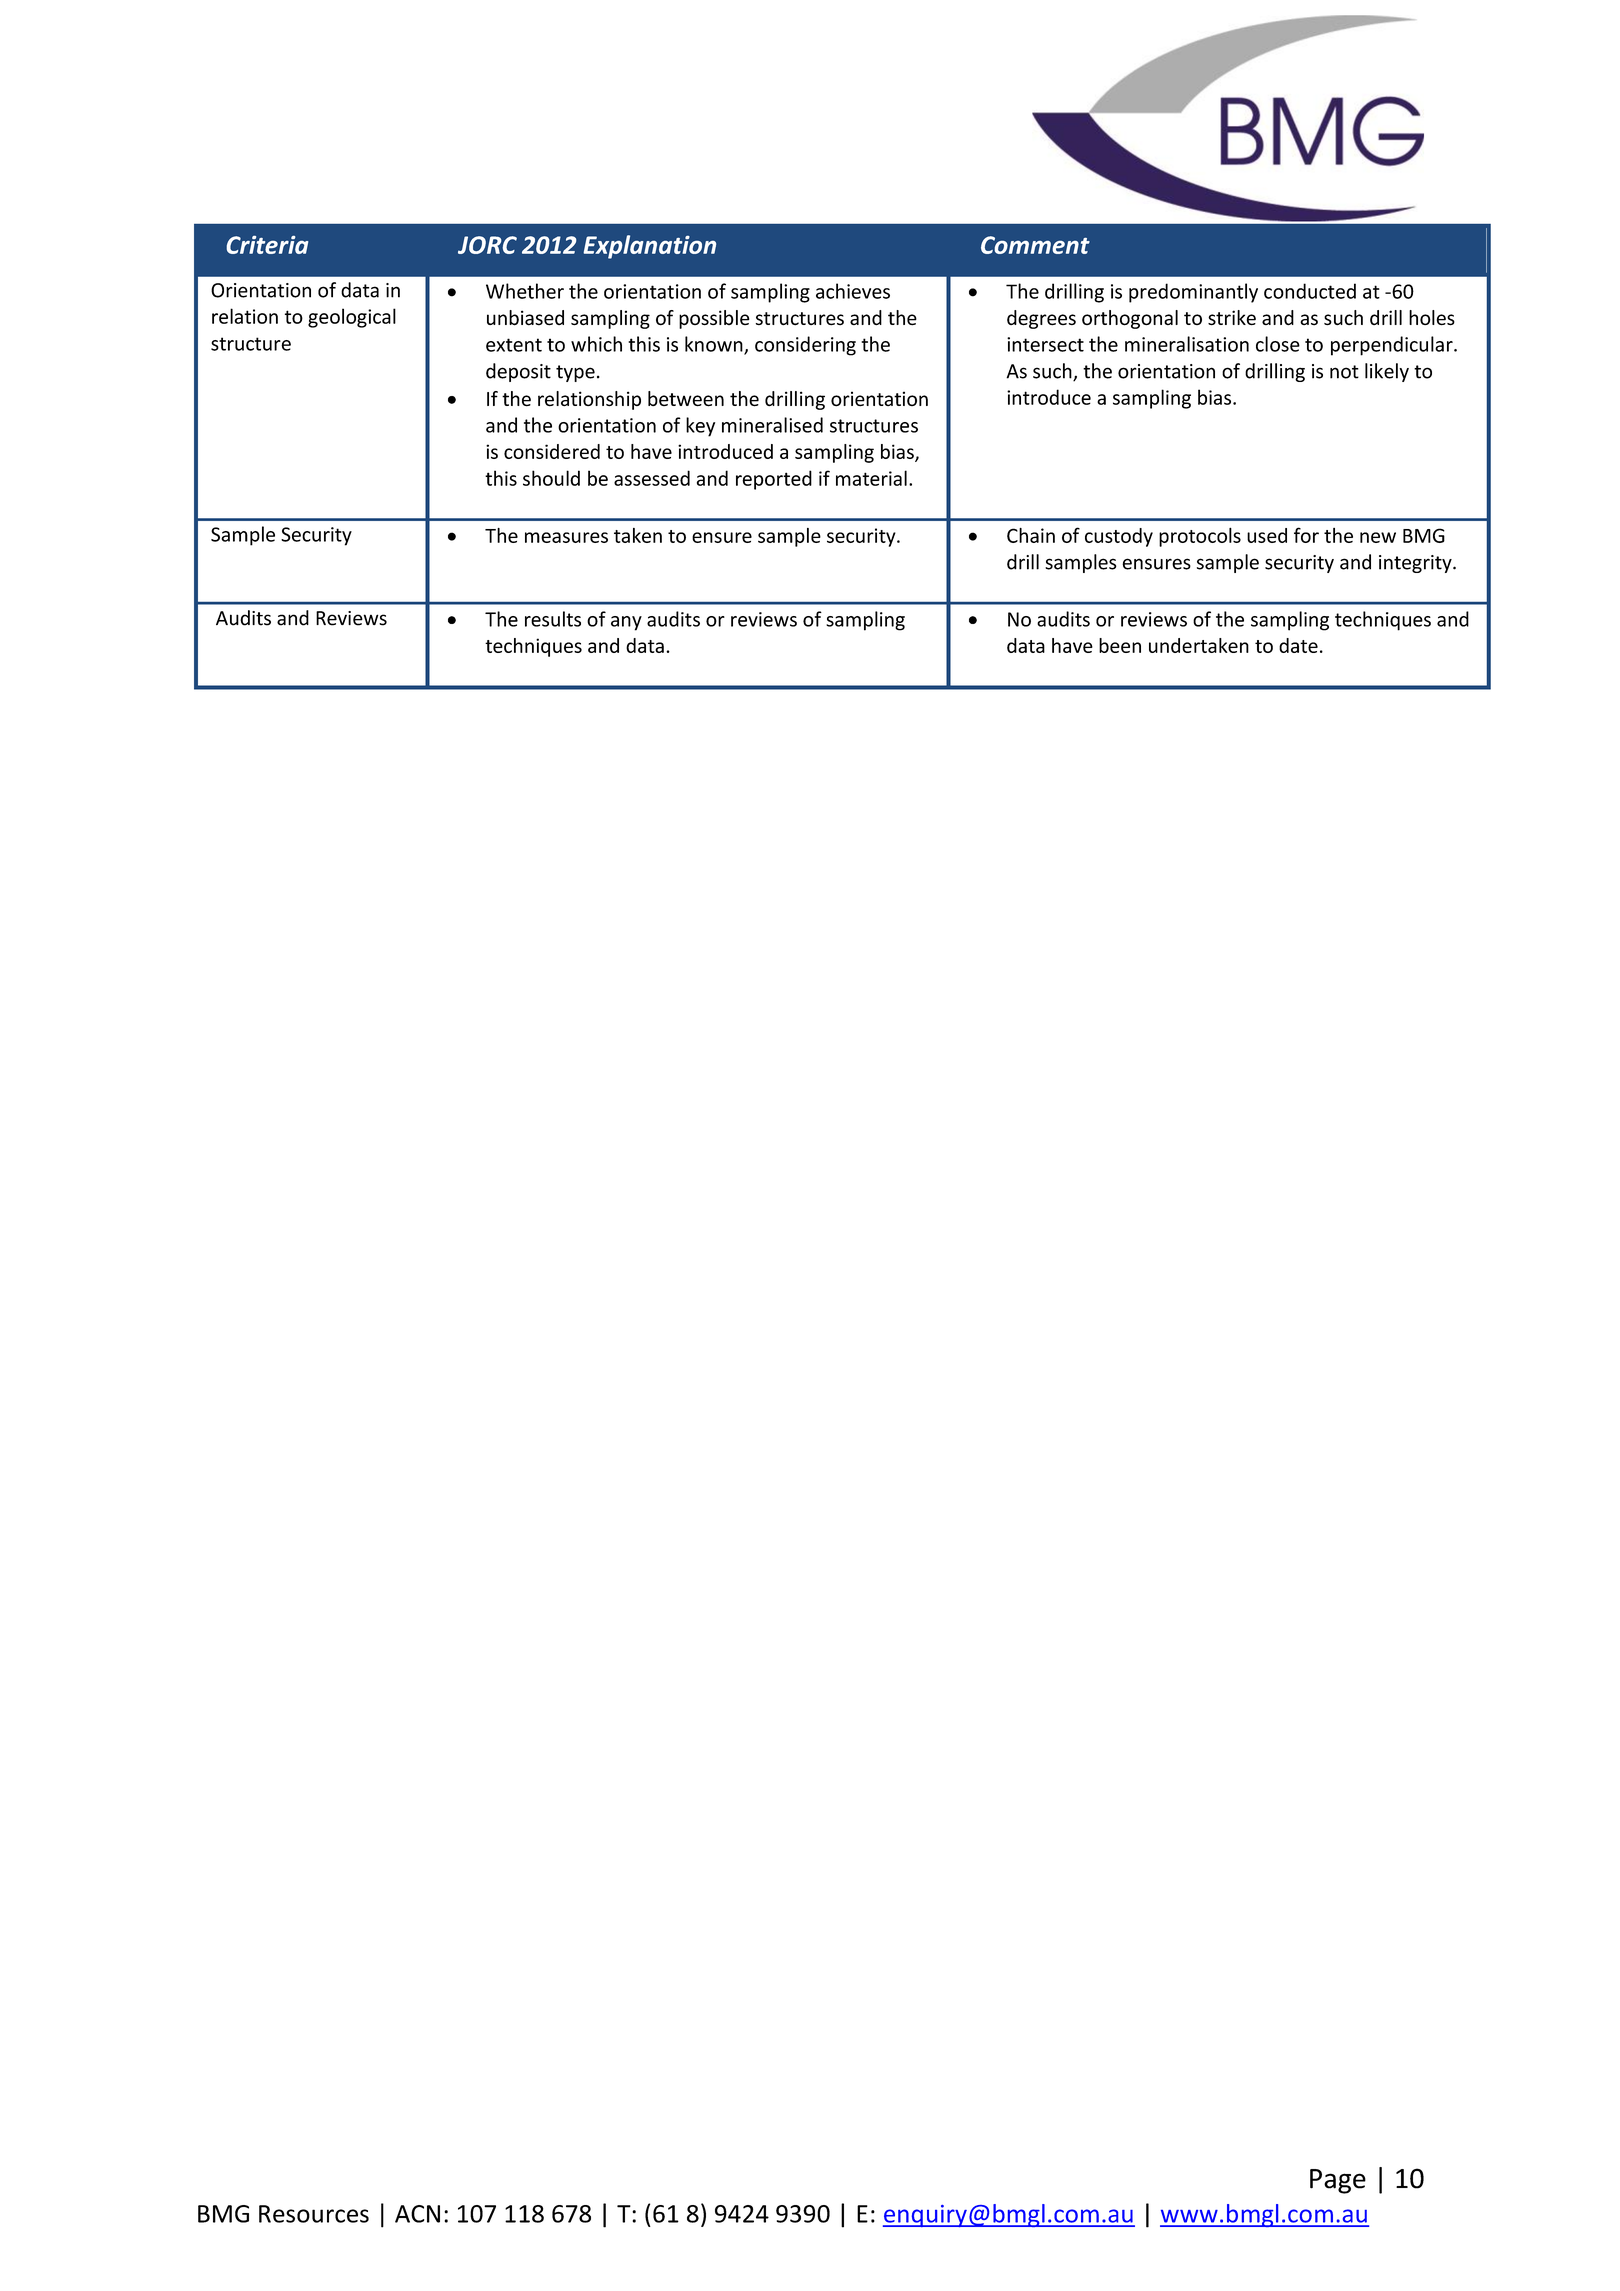 Image resolution: width=1620 pixels, height=2291 pixels. I want to click on date, so click(1298, 645).
